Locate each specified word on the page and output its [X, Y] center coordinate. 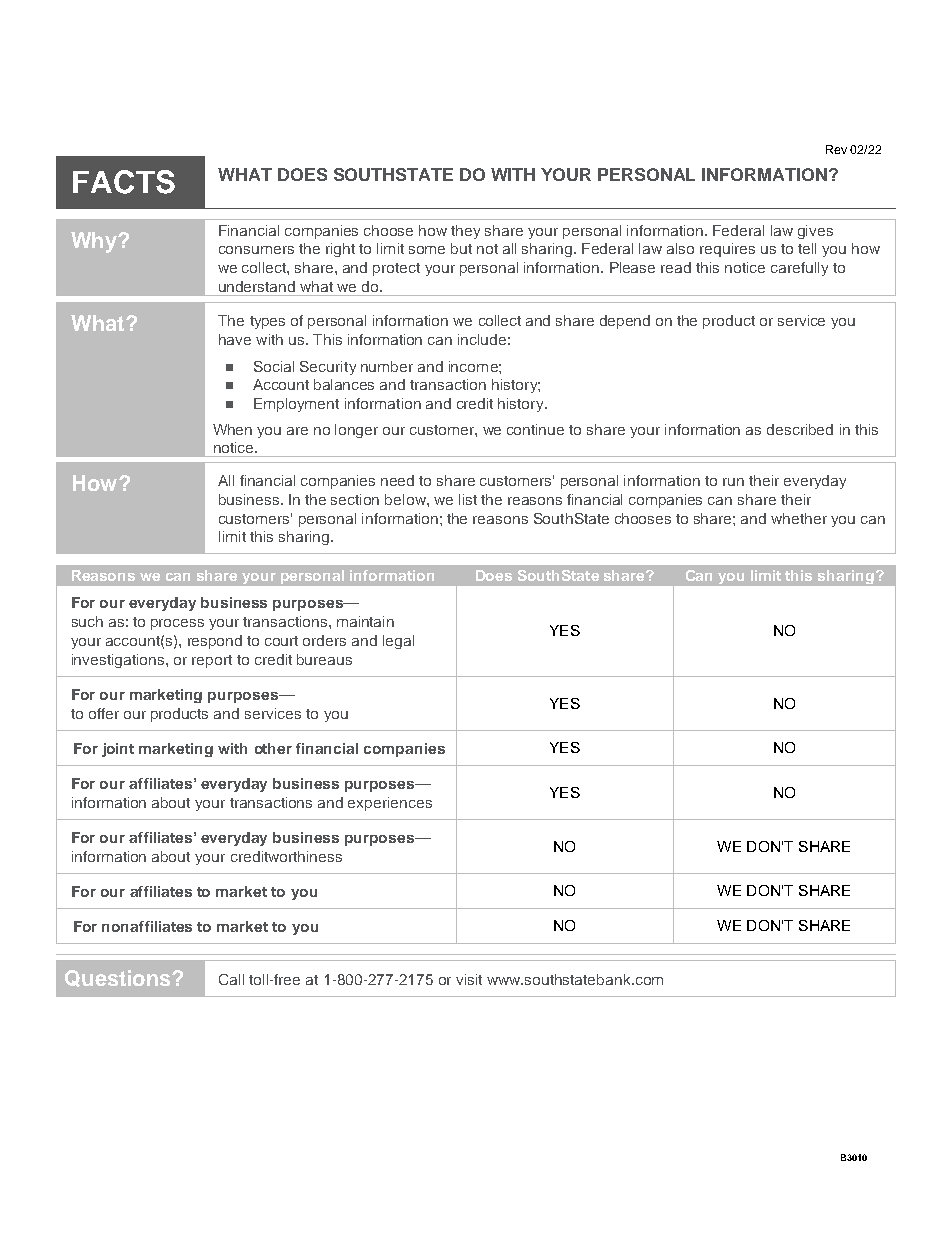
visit [469, 979]
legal [398, 642]
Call [231, 979]
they [465, 232]
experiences [390, 804]
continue [535, 429]
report [212, 661]
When [232, 429]
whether [799, 518]
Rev [836, 149]
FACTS [124, 182]
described [800, 429]
